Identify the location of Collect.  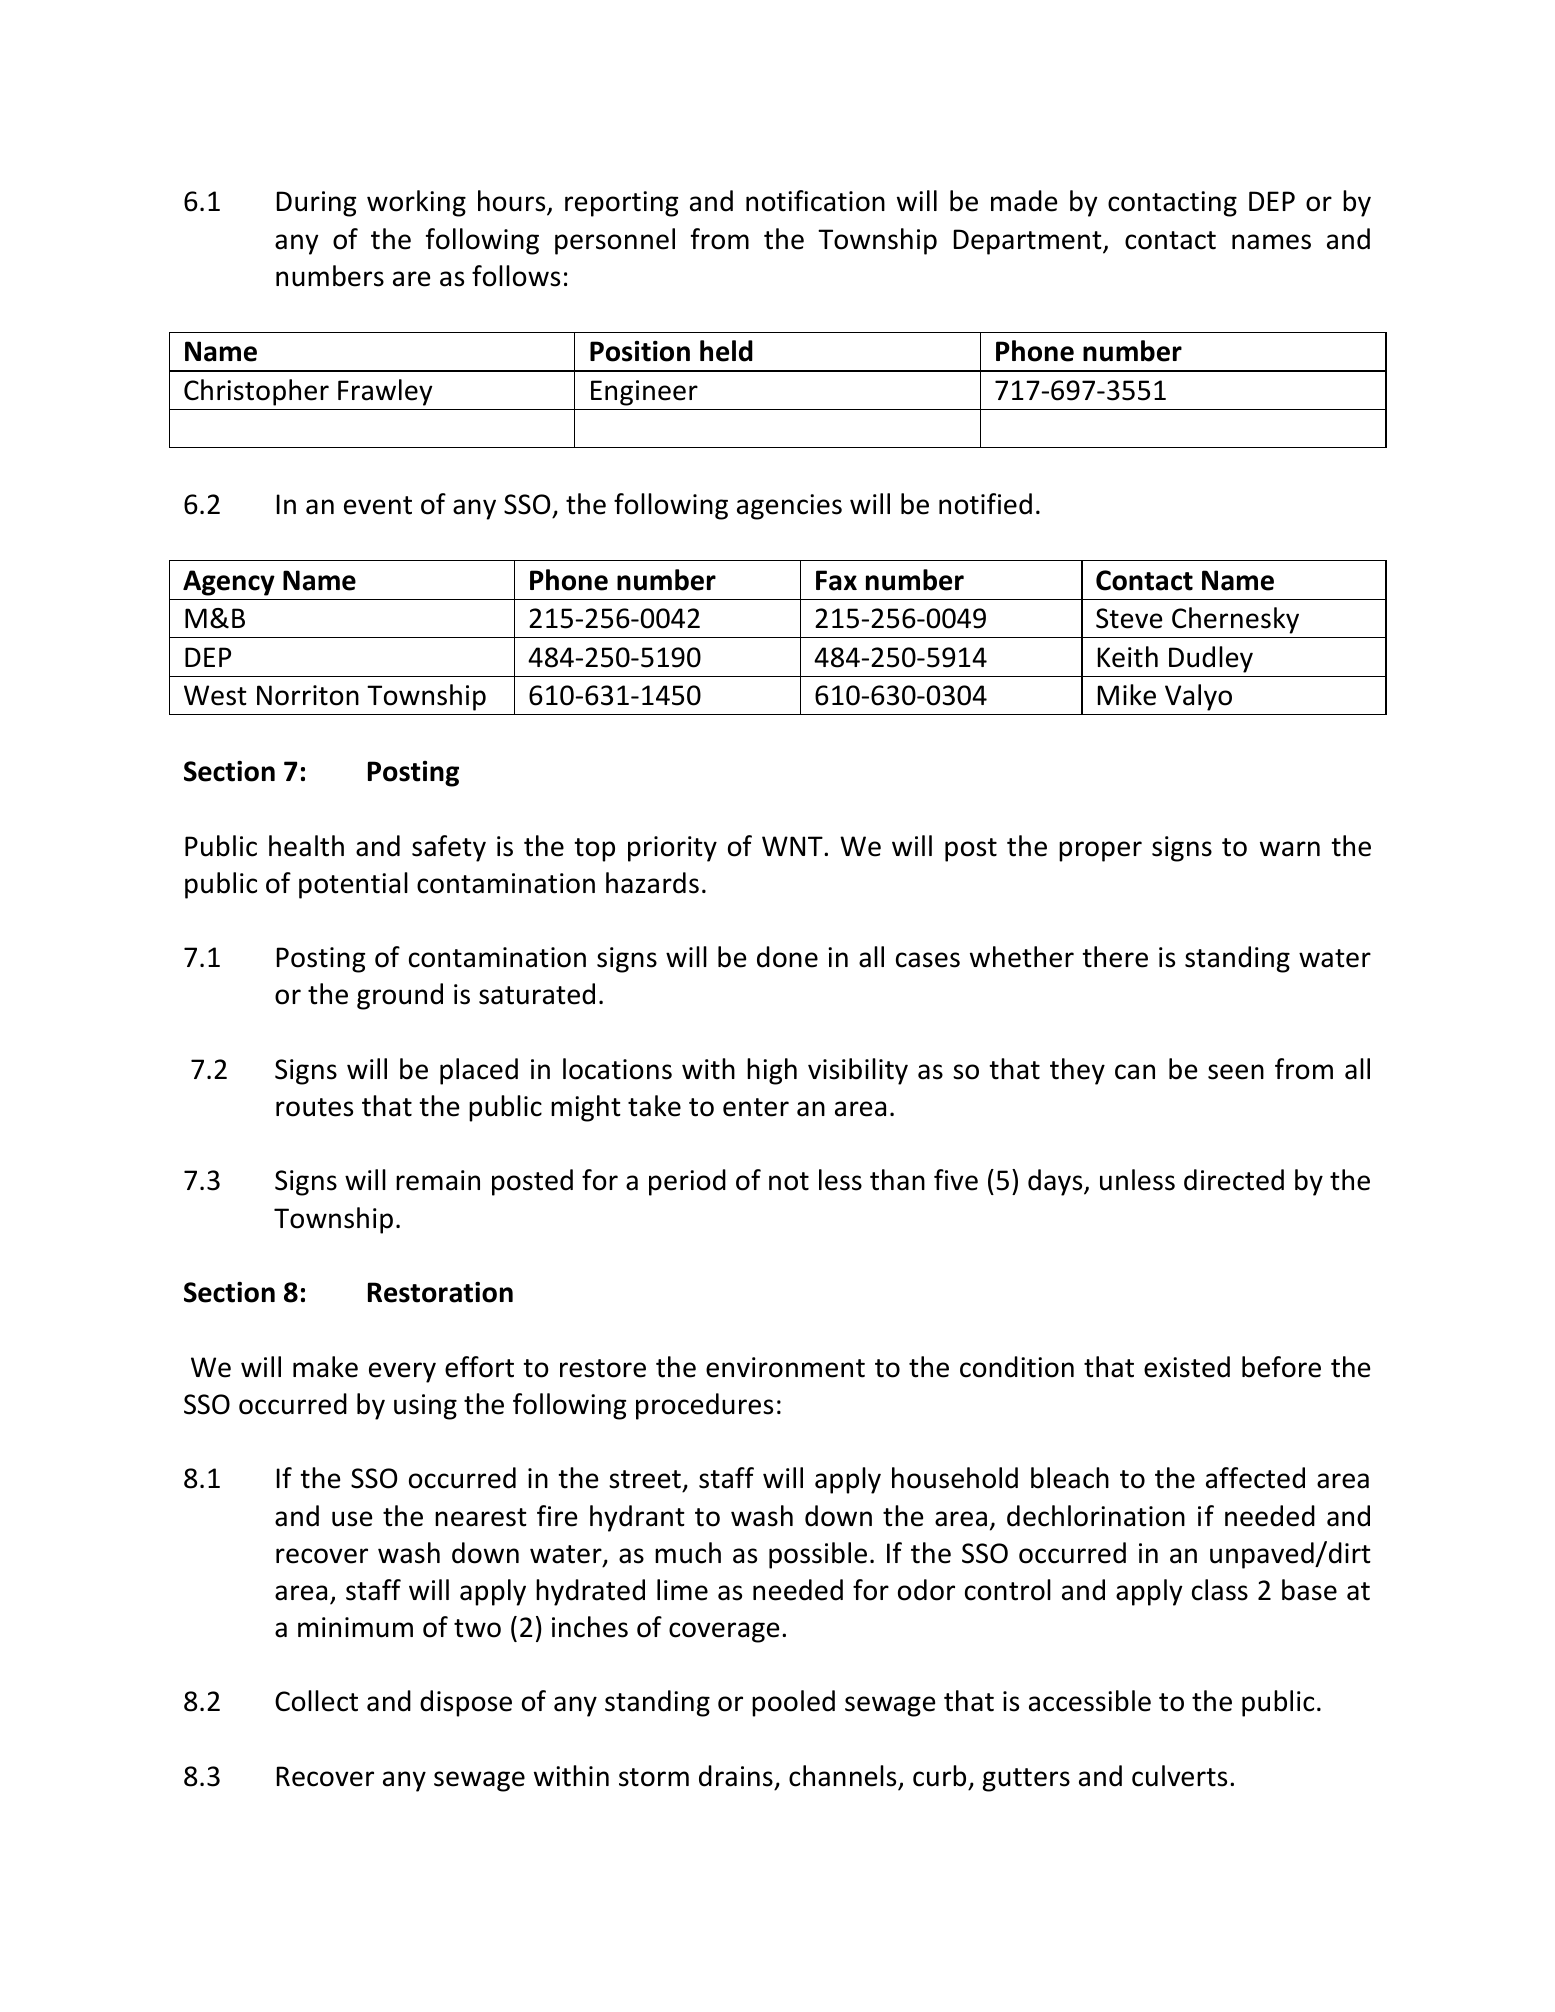
(316, 1701).
